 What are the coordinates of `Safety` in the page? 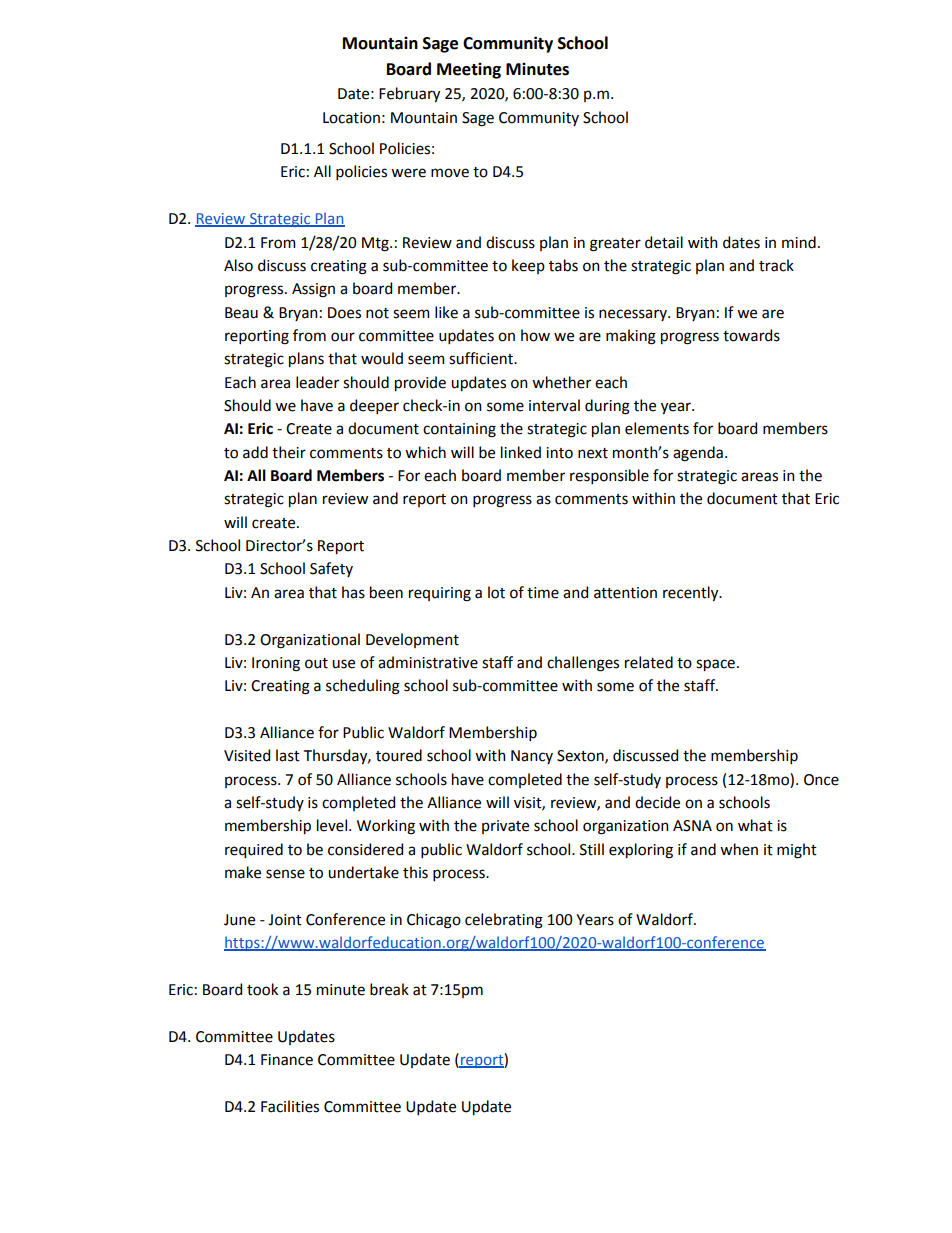 It's located at (331, 569).
